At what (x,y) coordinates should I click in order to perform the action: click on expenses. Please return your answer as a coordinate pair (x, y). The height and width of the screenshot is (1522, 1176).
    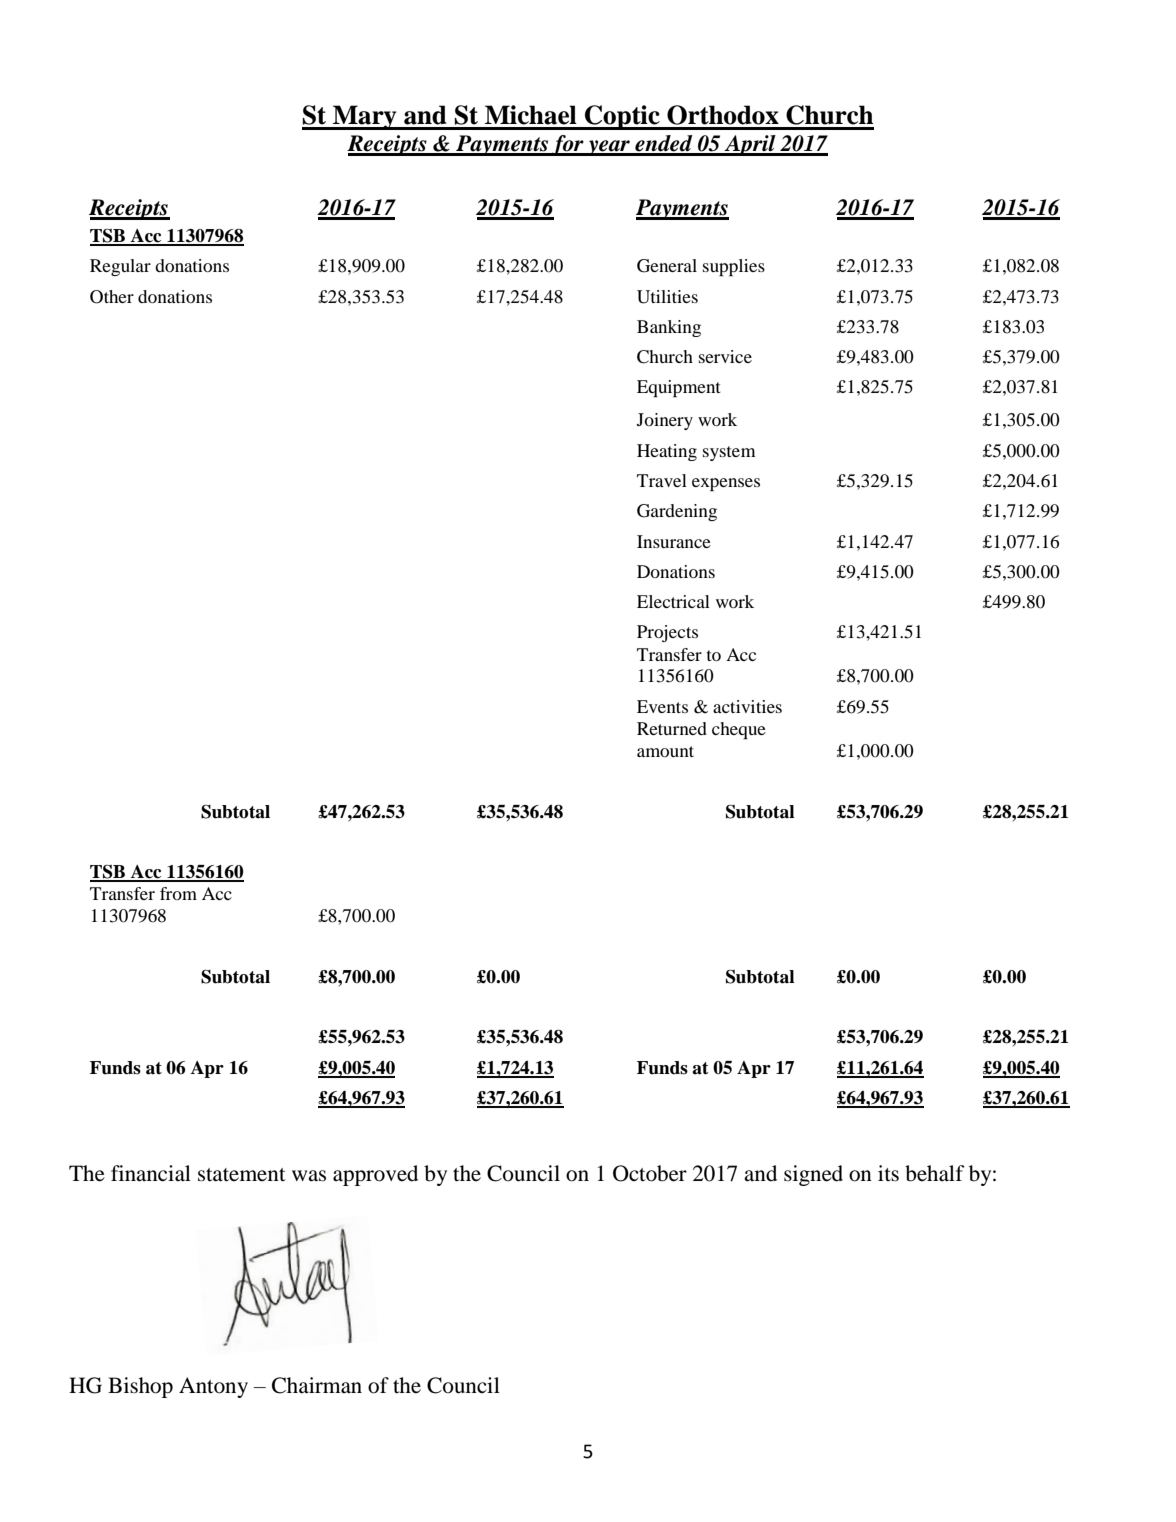
    Looking at the image, I should click on (726, 484).
